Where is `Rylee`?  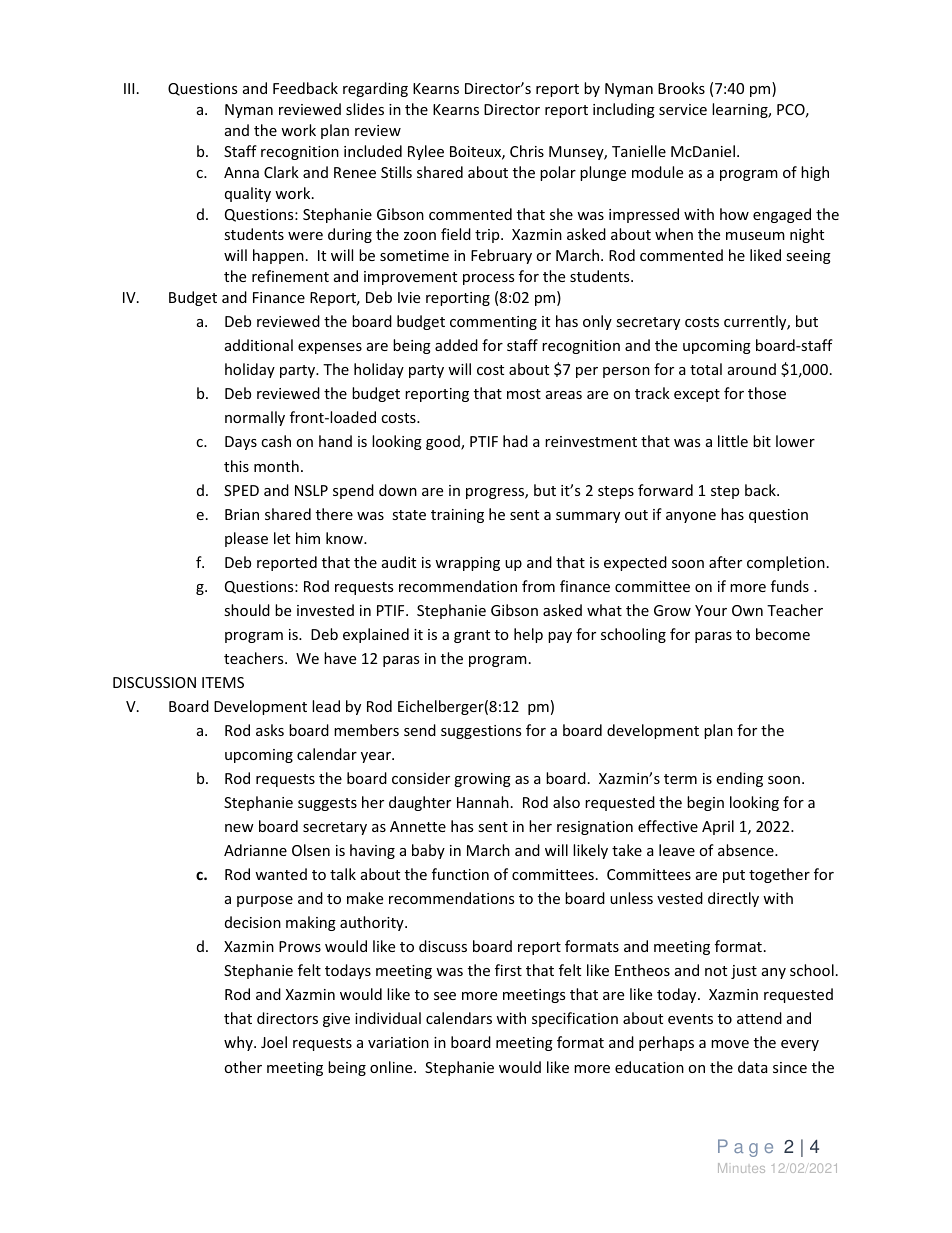 Rylee is located at coordinates (426, 152).
